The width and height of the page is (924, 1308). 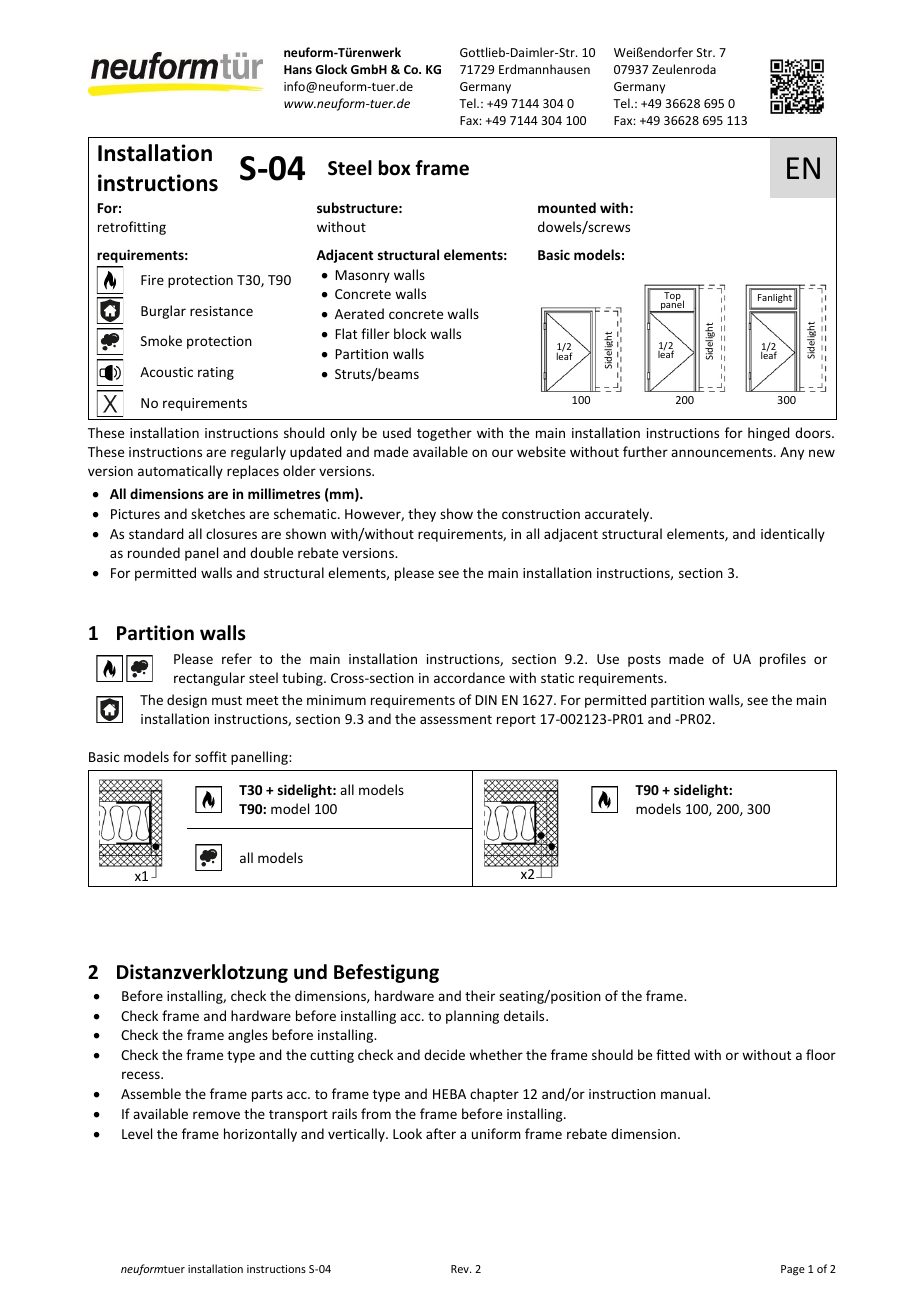 I want to click on profiles, so click(x=783, y=660).
